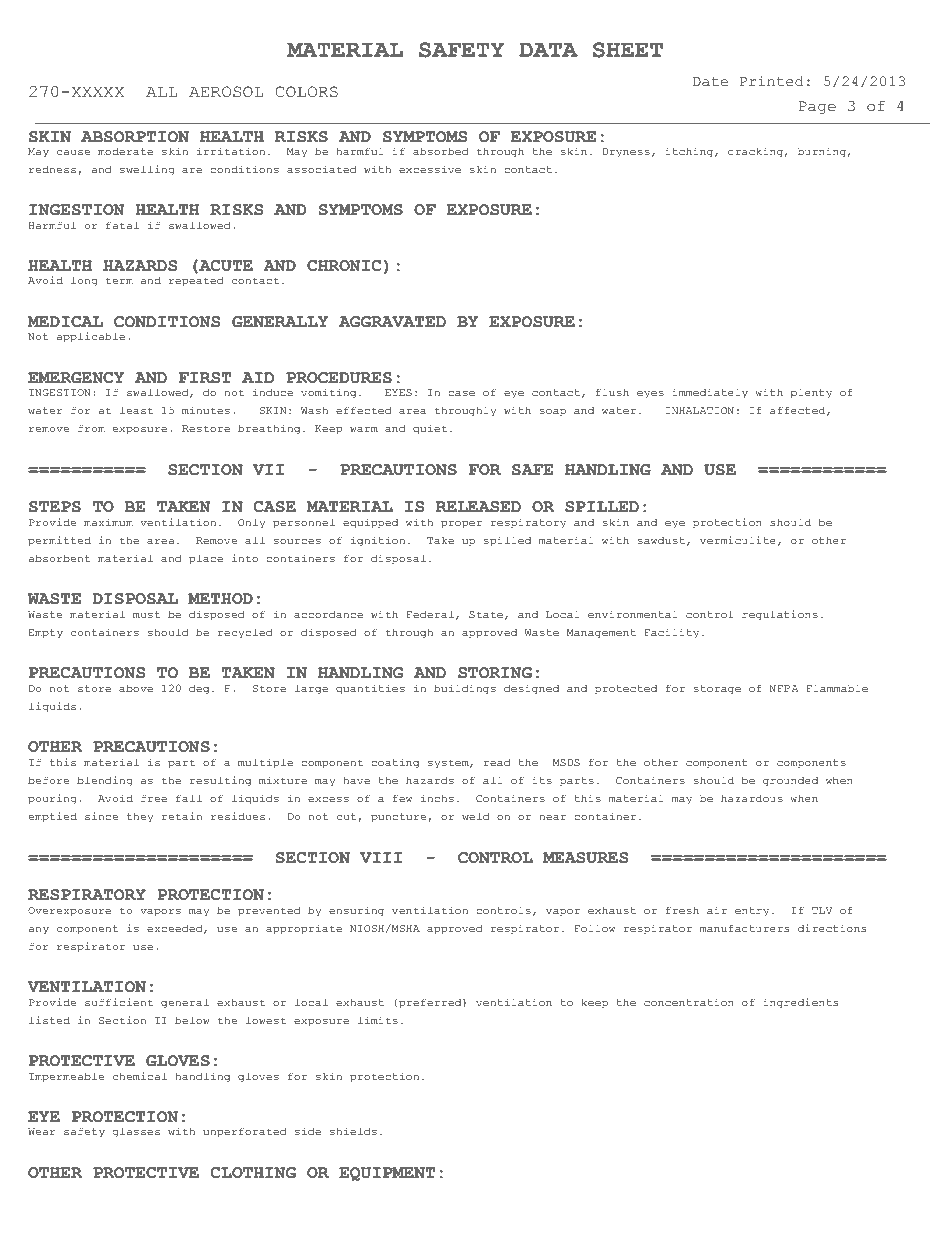 This screenshot has width=952, height=1233. Describe the element at coordinates (710, 393) in the screenshot. I see `immediately` at that location.
